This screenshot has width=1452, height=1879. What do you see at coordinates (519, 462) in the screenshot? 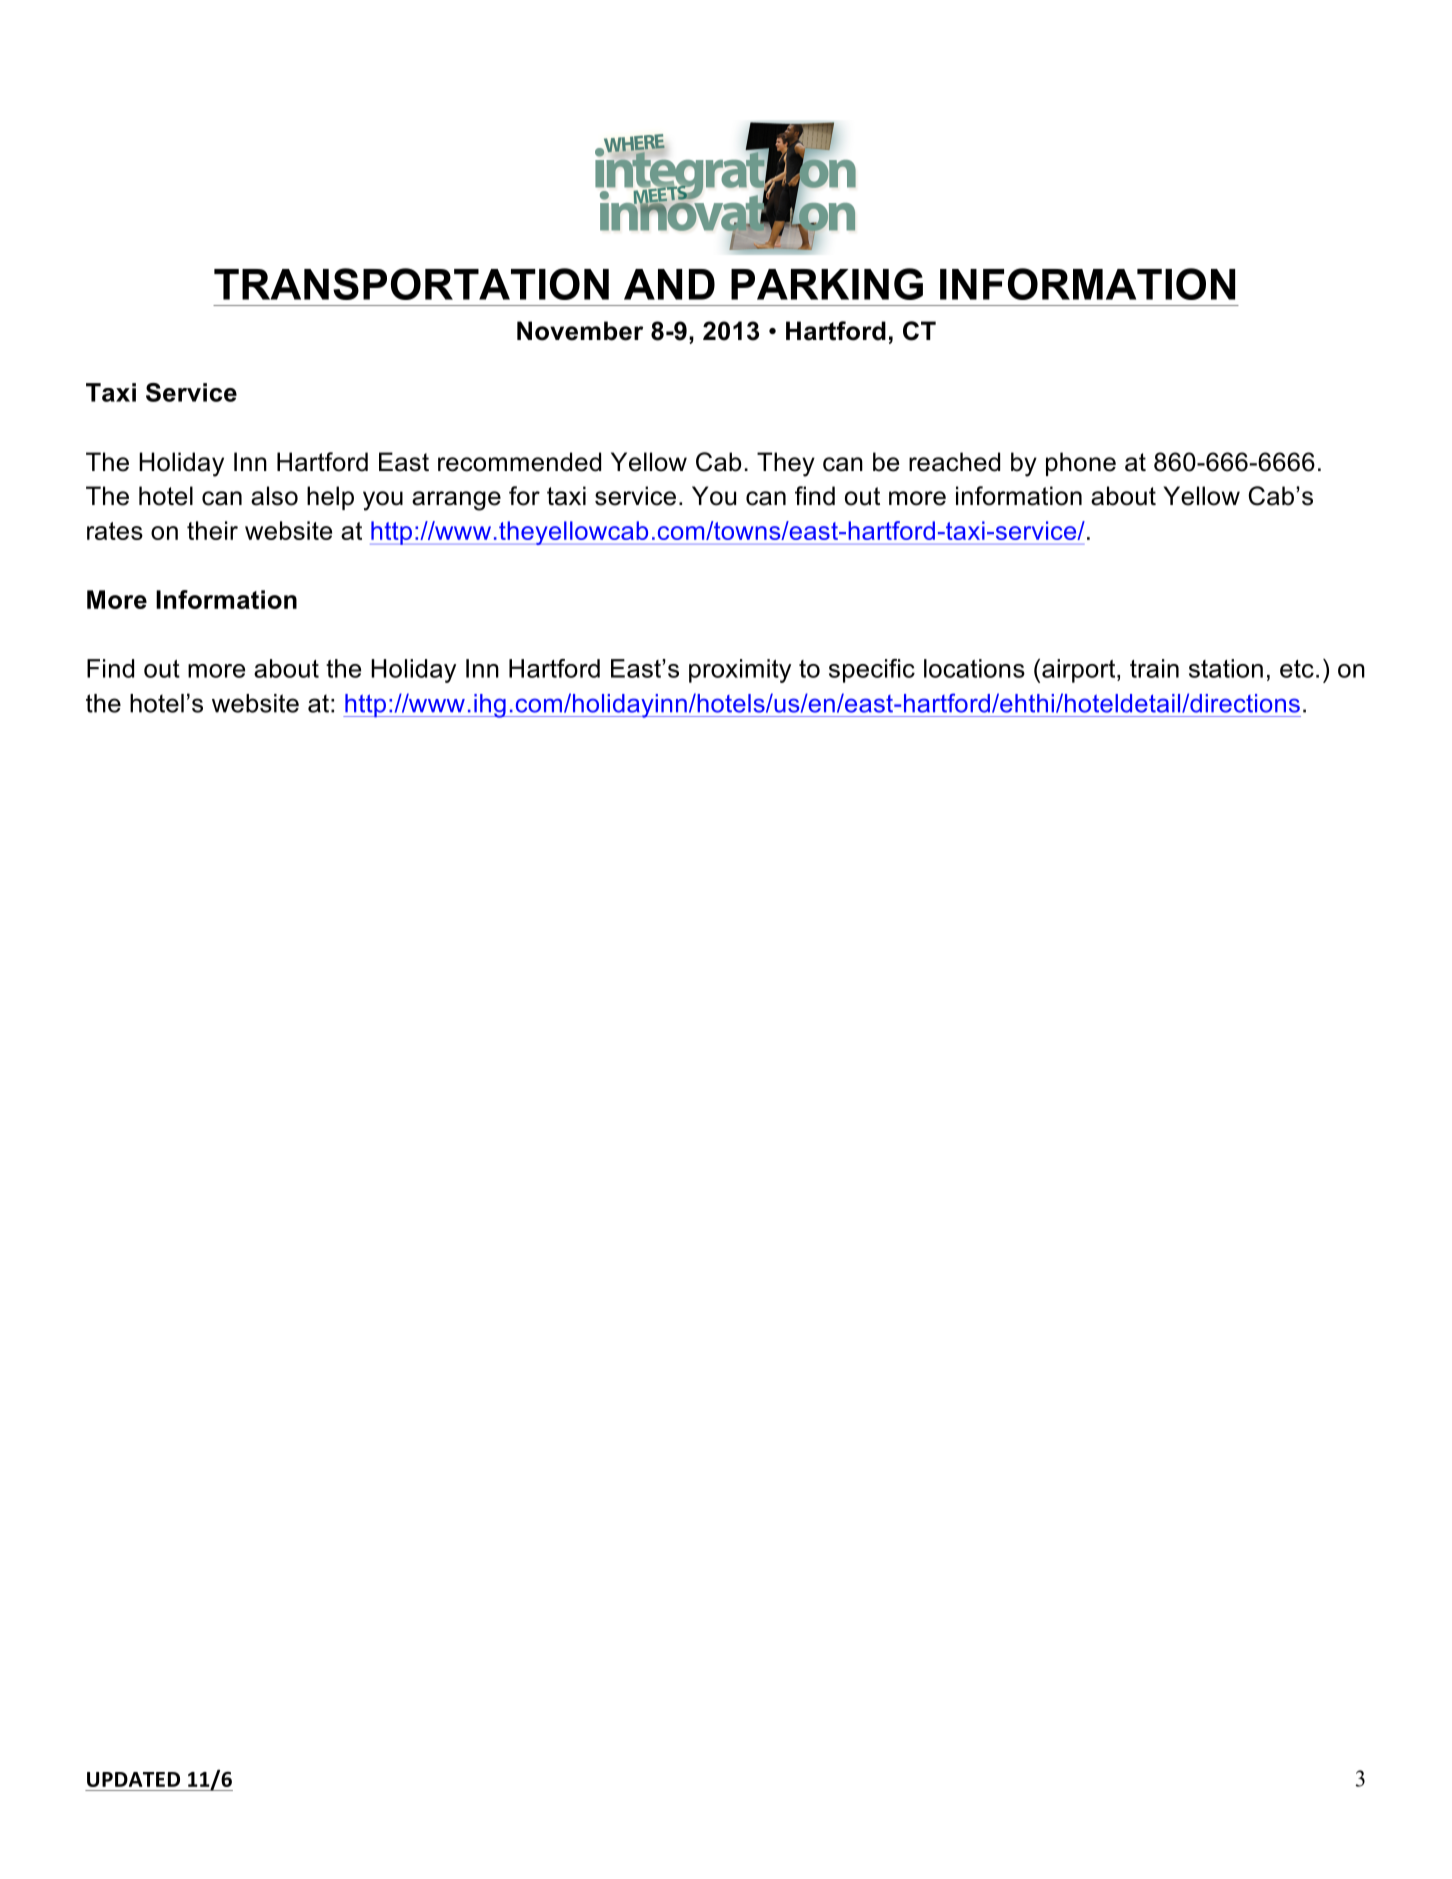
I see `recommended` at bounding box center [519, 462].
